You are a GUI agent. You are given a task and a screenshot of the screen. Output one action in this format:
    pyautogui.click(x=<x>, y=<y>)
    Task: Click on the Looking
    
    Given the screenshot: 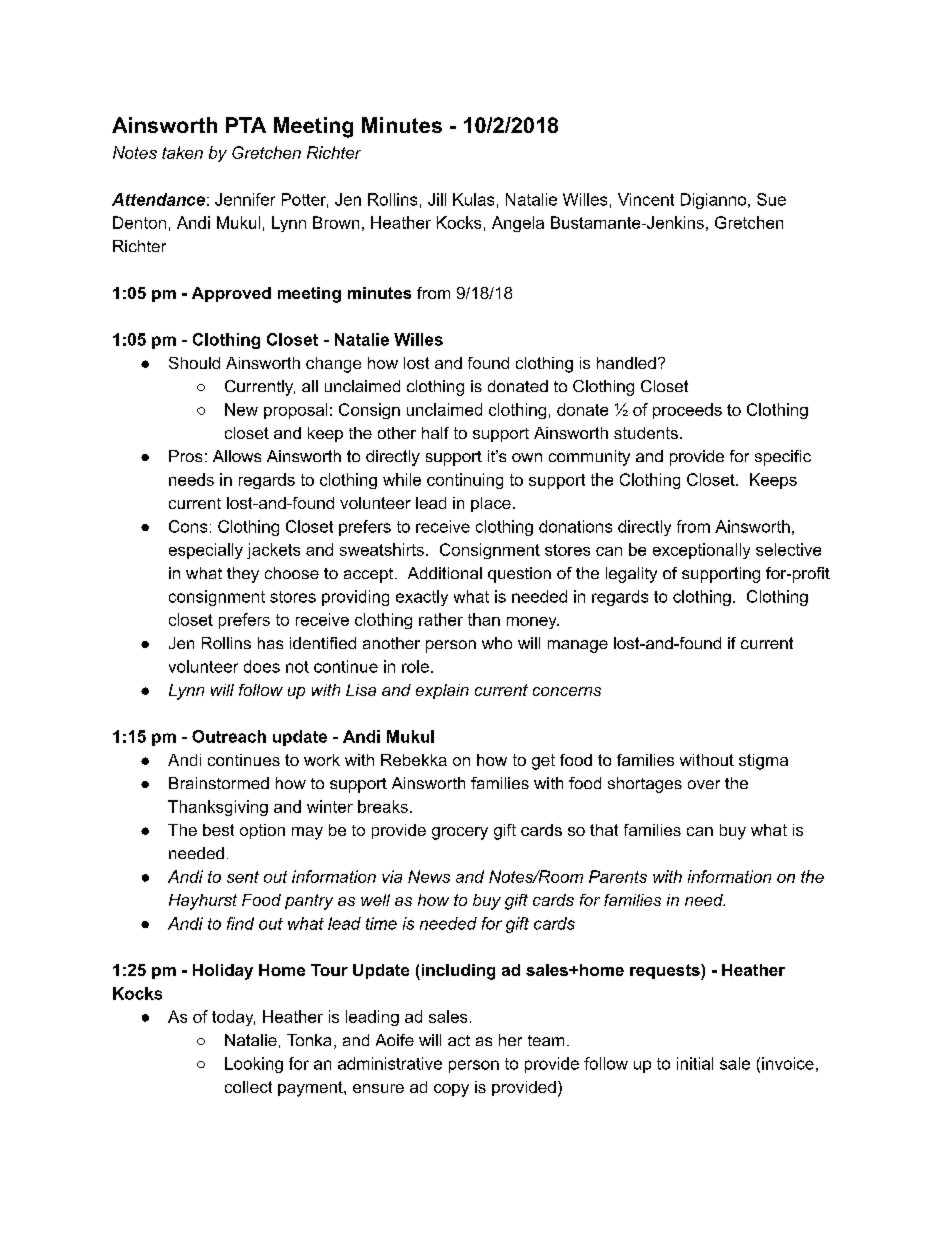 What is the action you would take?
    pyautogui.click(x=254, y=1065)
